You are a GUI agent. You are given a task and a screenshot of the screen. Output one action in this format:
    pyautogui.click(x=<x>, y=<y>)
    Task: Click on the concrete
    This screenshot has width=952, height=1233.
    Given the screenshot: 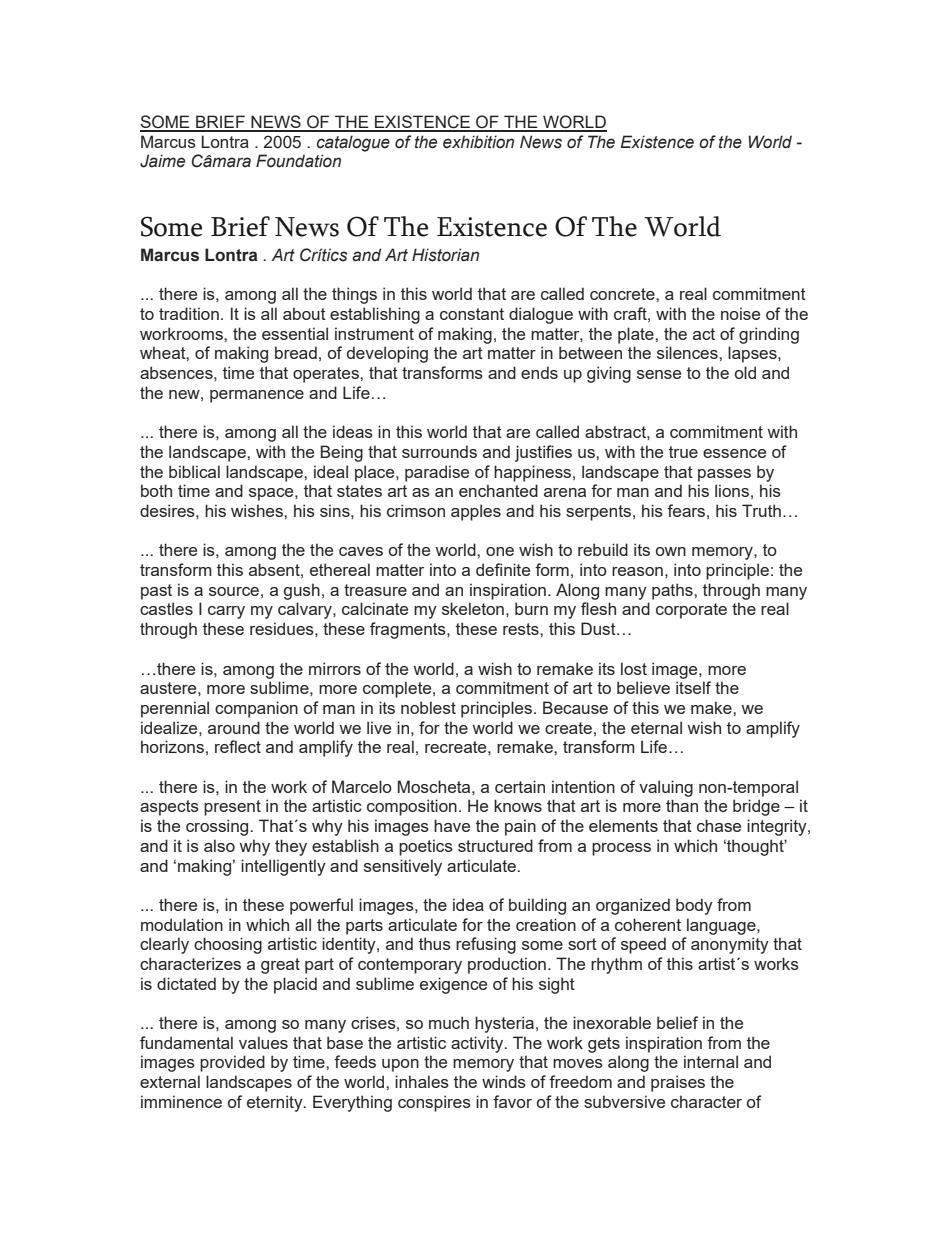 What is the action you would take?
    pyautogui.click(x=623, y=294)
